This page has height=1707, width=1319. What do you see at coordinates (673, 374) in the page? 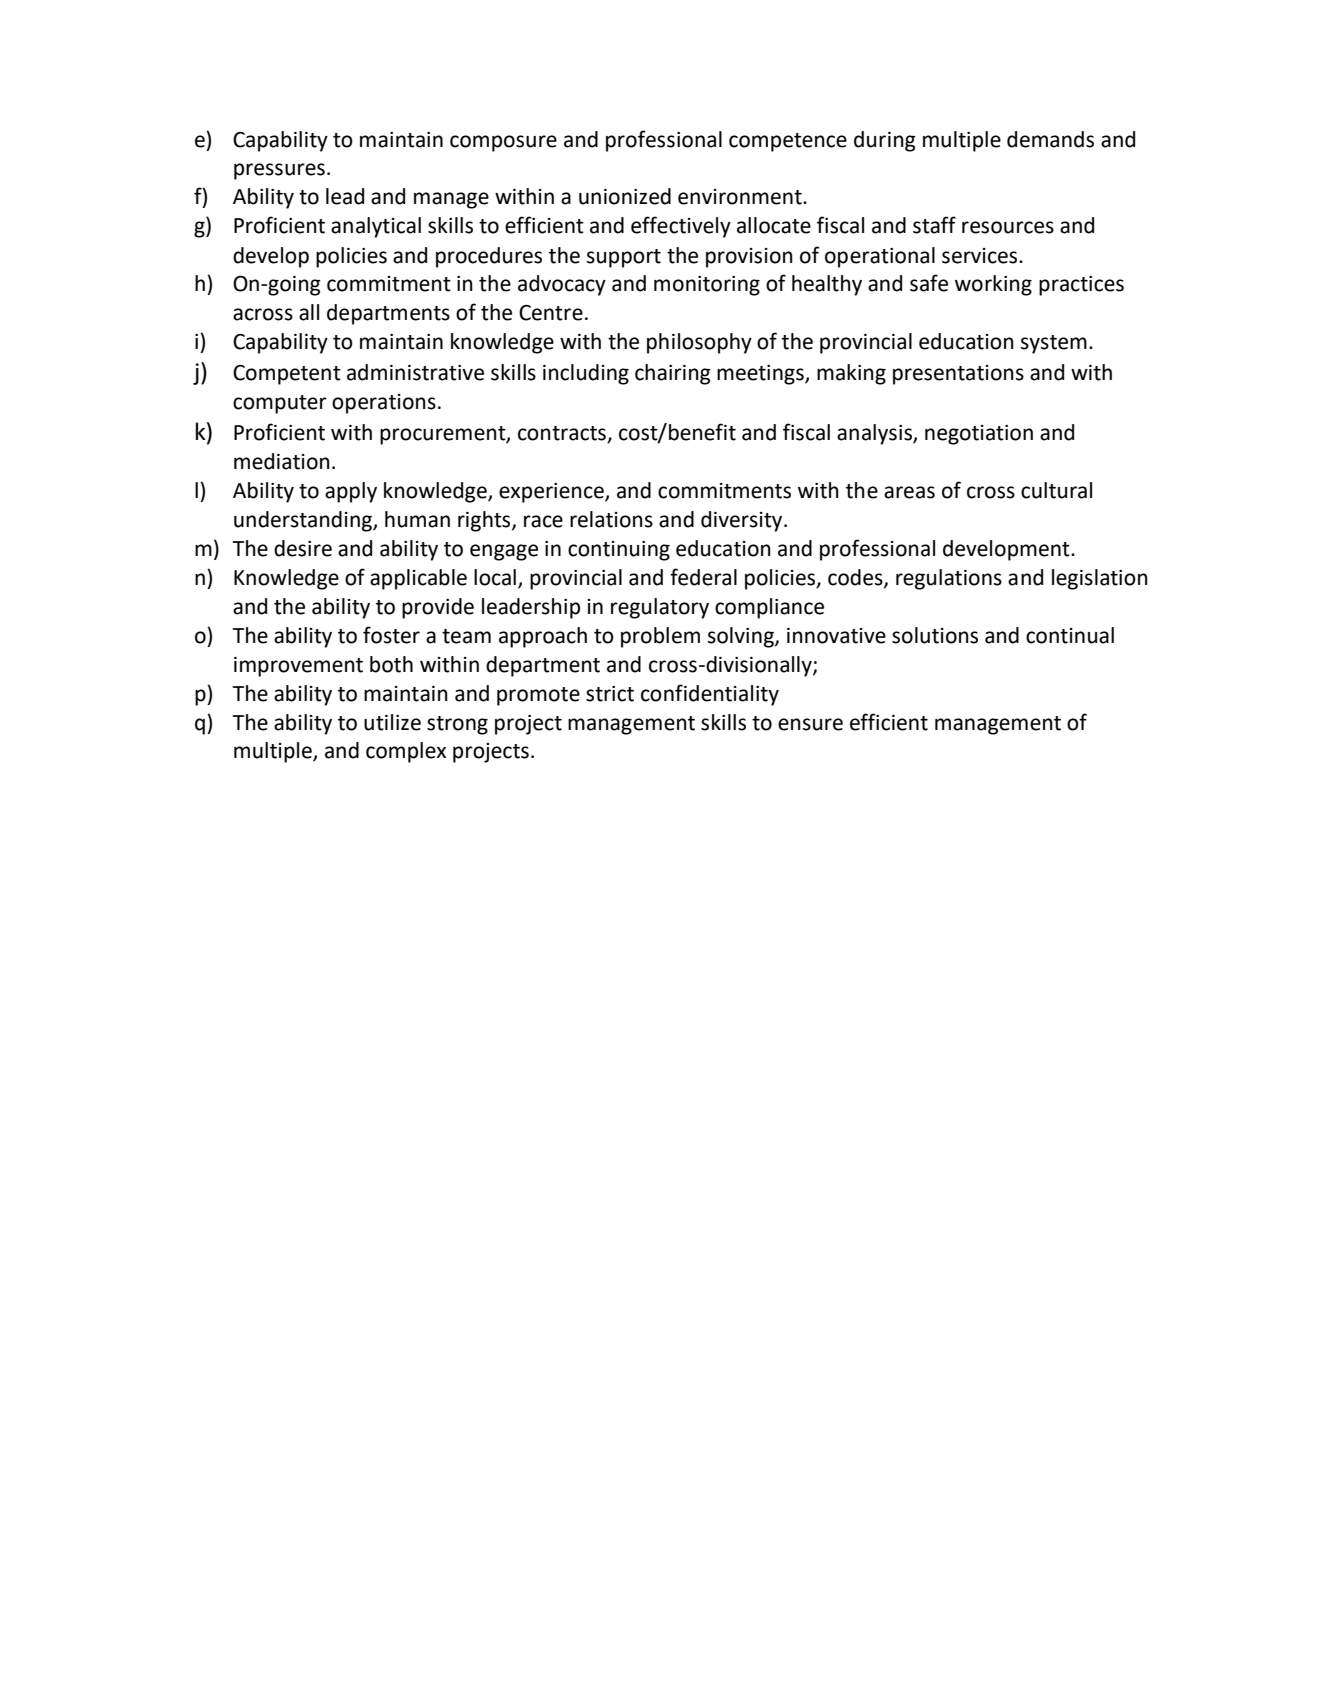
I see `chairing` at bounding box center [673, 374].
